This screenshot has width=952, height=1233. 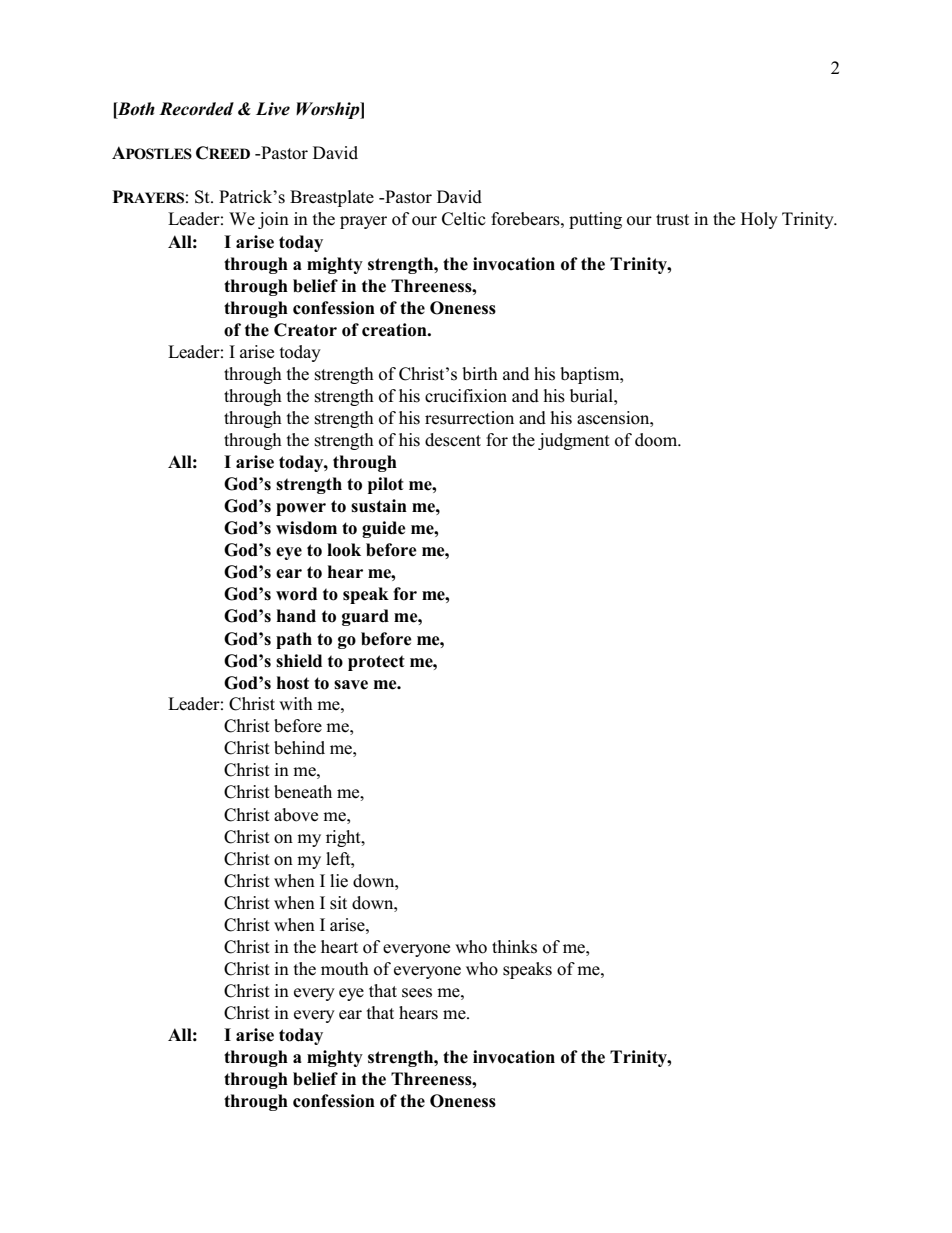 I want to click on Celtic, so click(x=464, y=219).
